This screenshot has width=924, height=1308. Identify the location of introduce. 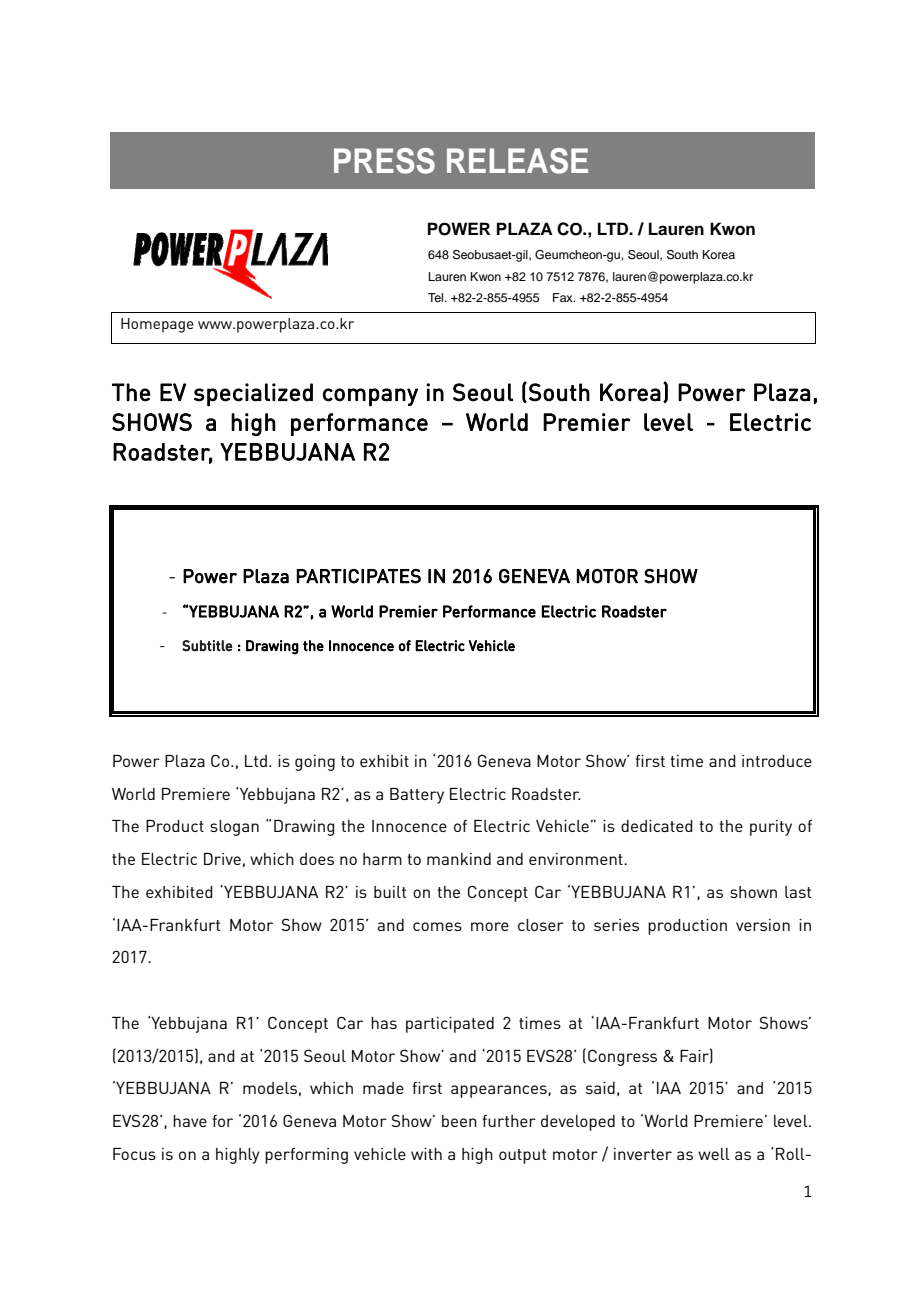
(777, 761).
